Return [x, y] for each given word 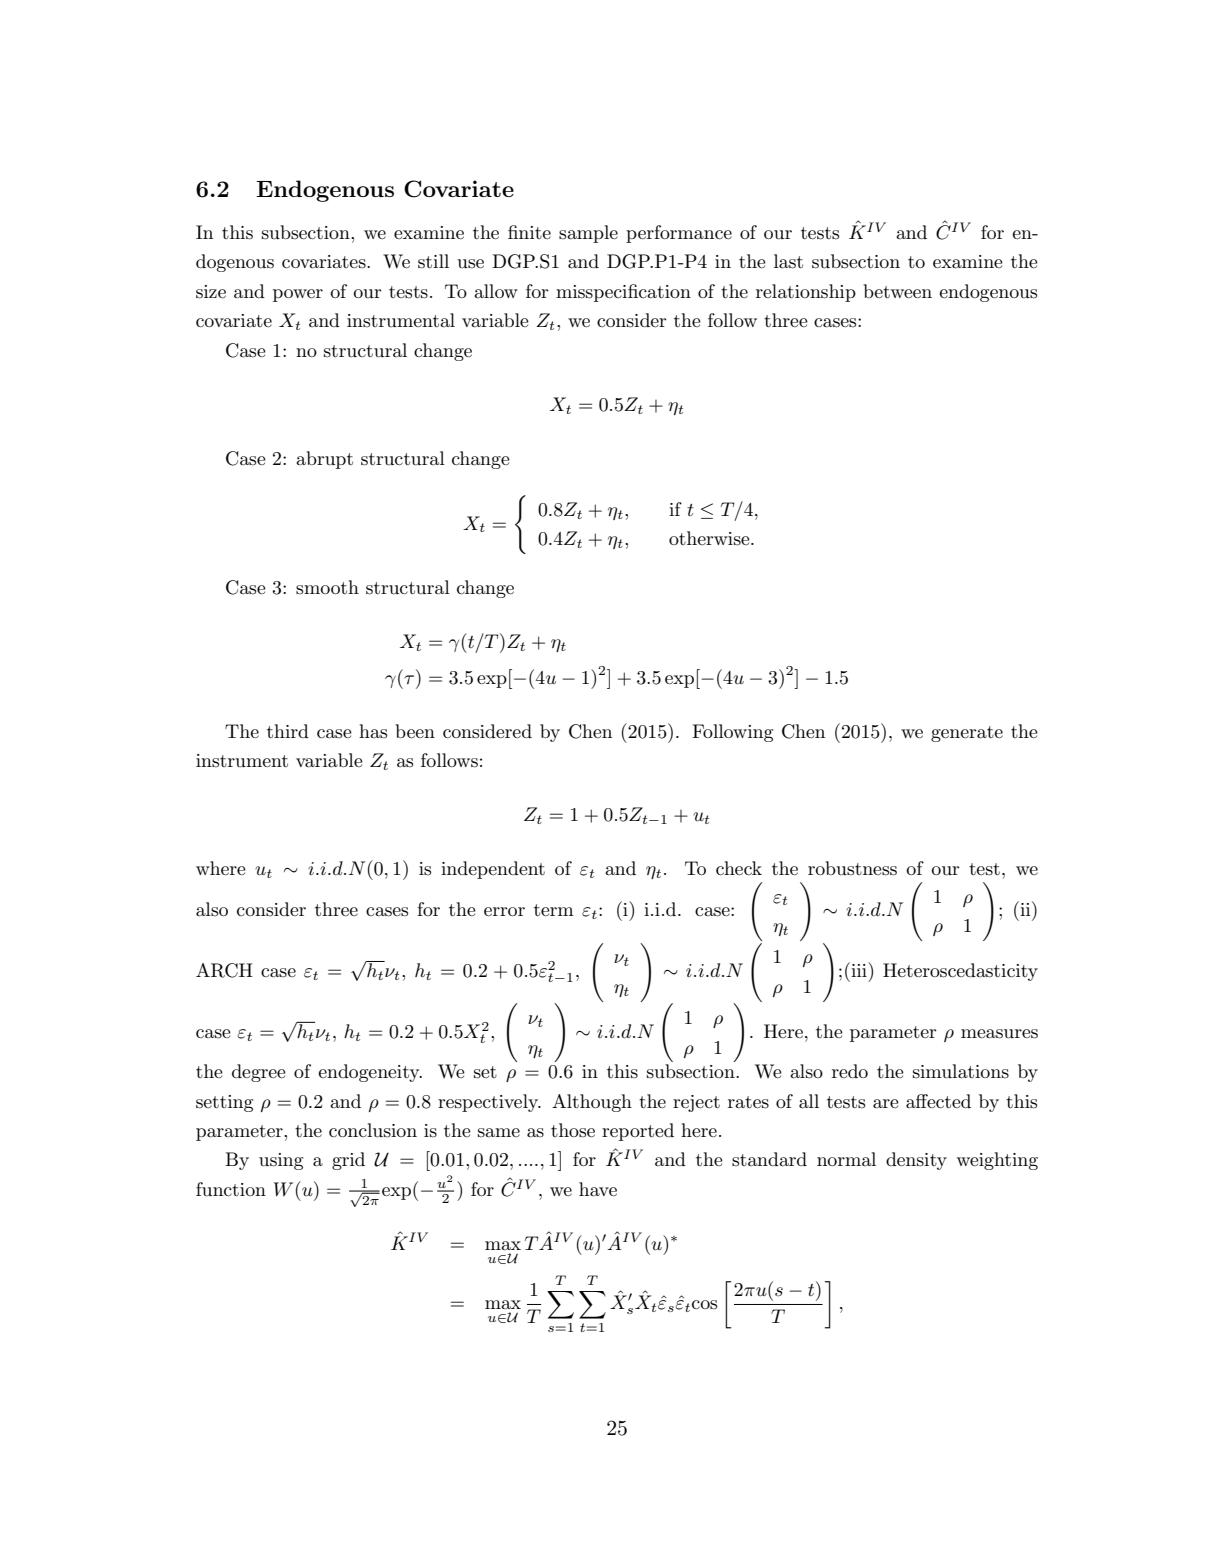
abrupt [324, 460]
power [298, 295]
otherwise [710, 538]
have [598, 1189]
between [897, 291]
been [415, 731]
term [554, 910]
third [288, 731]
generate [967, 734]
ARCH [224, 970]
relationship [806, 293]
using [281, 1161]
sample [588, 234]
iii [859, 969]
